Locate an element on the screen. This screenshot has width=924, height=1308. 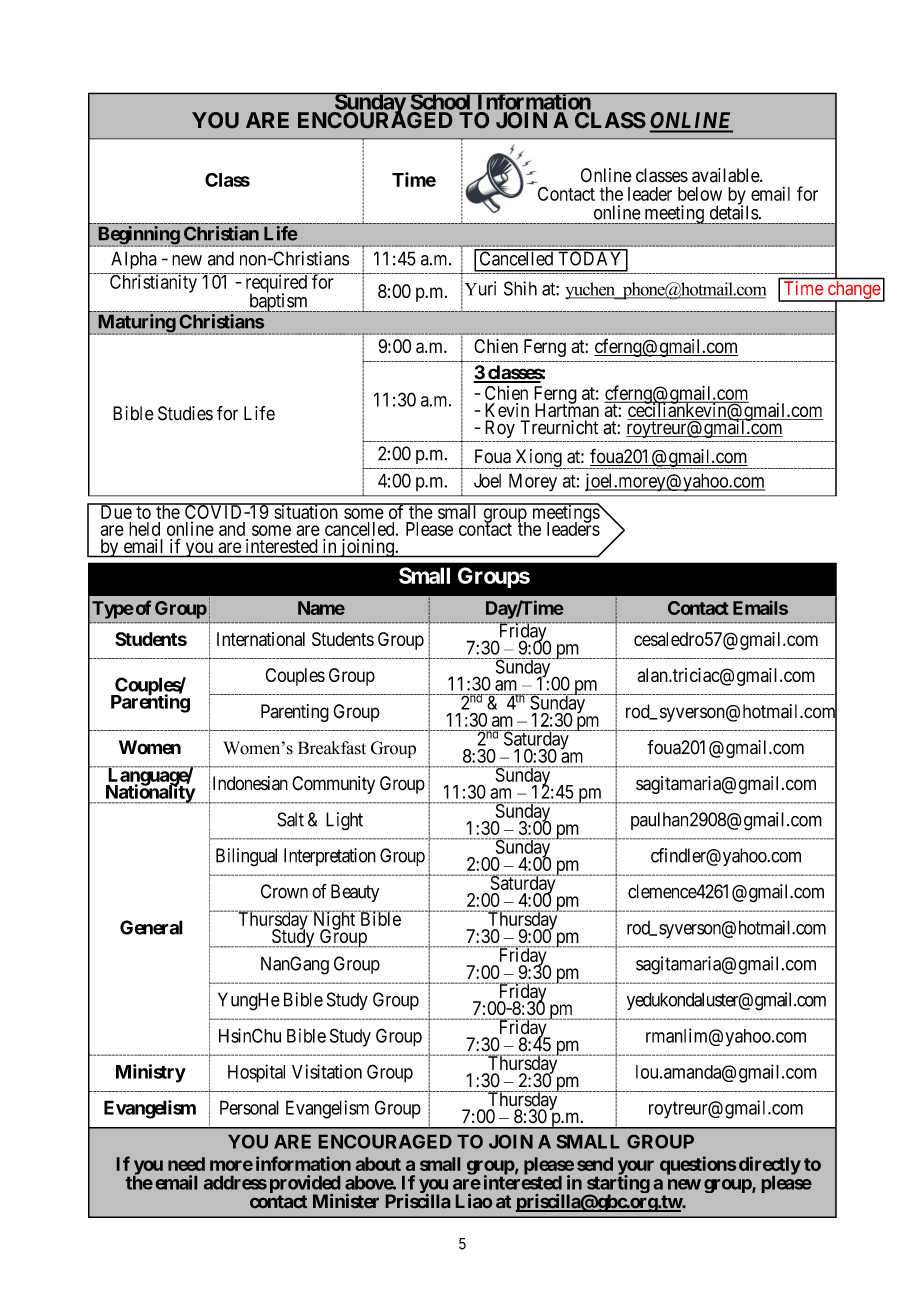
General is located at coordinates (151, 927).
